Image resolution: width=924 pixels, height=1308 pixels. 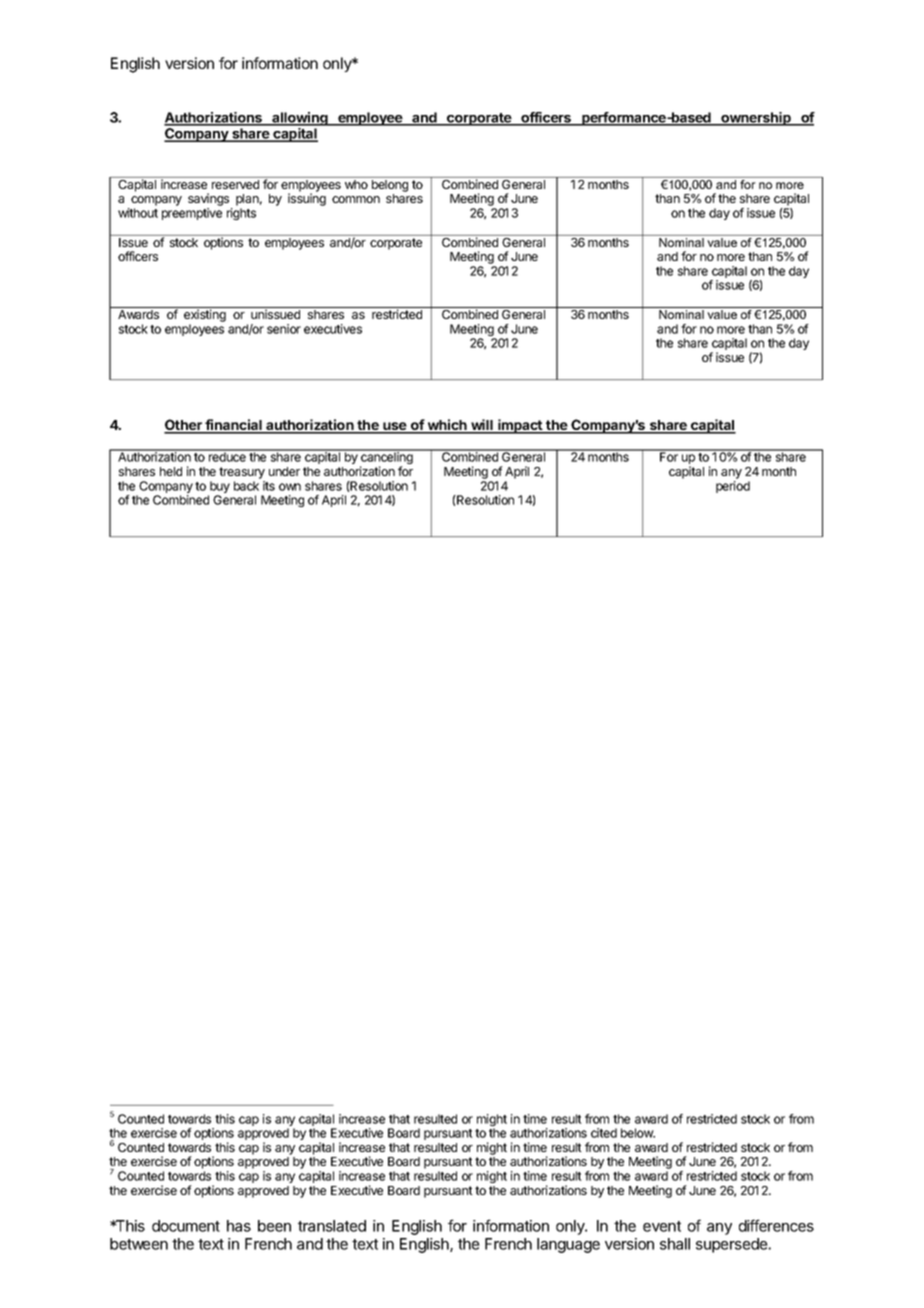 I want to click on buy, so click(x=219, y=488).
